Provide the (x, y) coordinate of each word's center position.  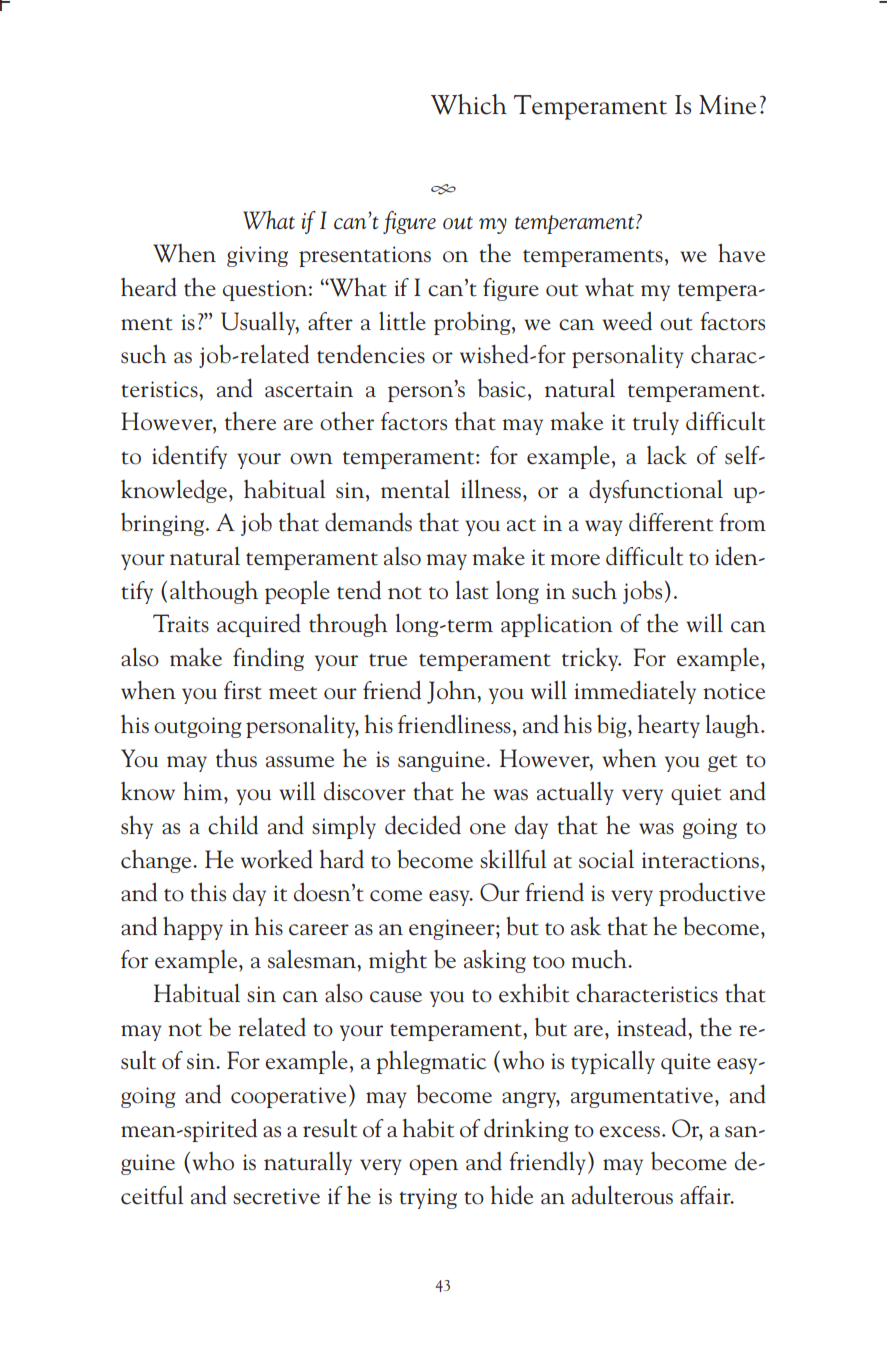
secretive (276, 1196)
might (398, 961)
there (250, 421)
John (452, 692)
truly (656, 423)
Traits (181, 623)
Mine (727, 105)
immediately (635, 692)
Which (469, 104)
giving (257, 256)
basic (503, 389)
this (208, 892)
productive (712, 894)
